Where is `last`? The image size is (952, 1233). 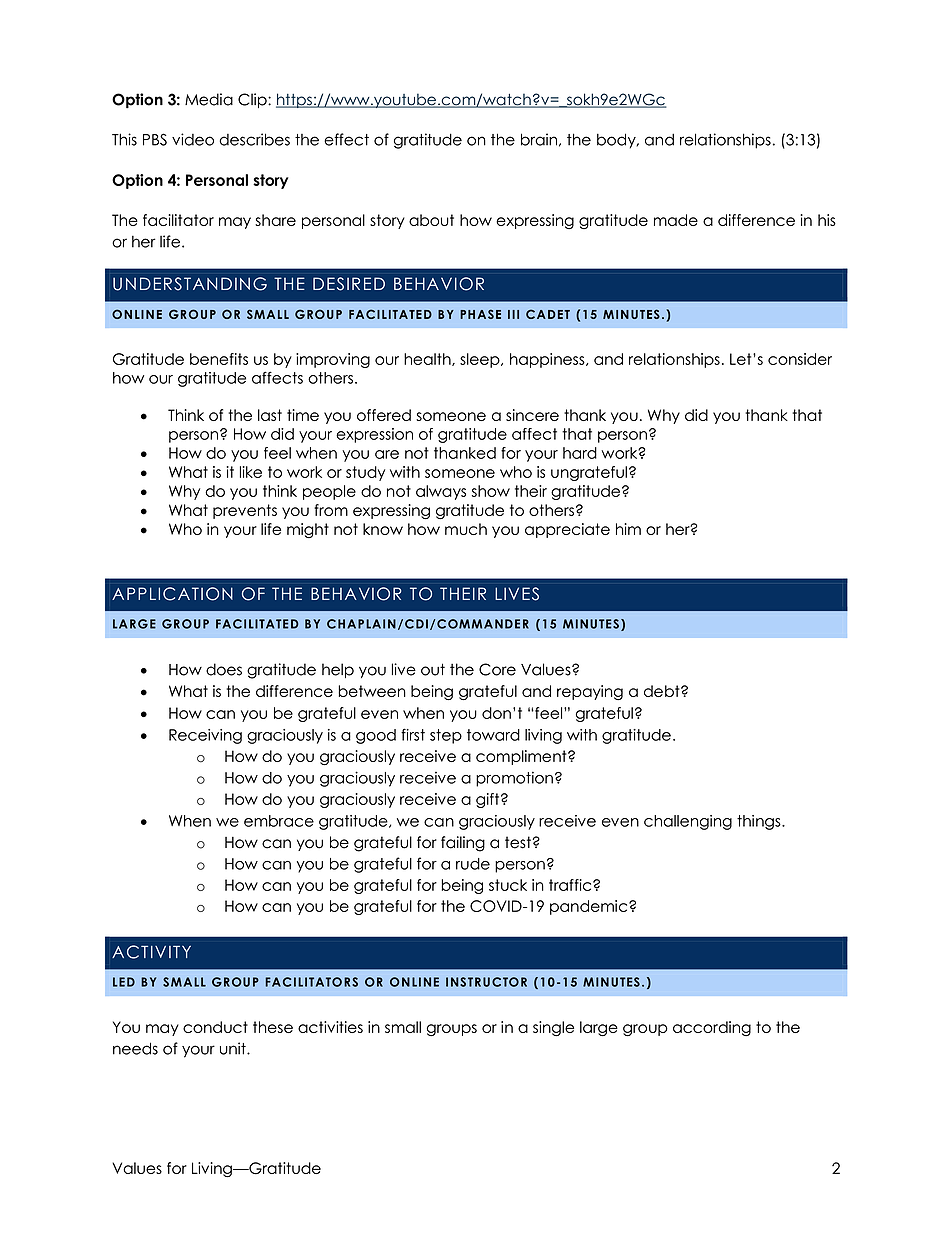 last is located at coordinates (270, 415).
